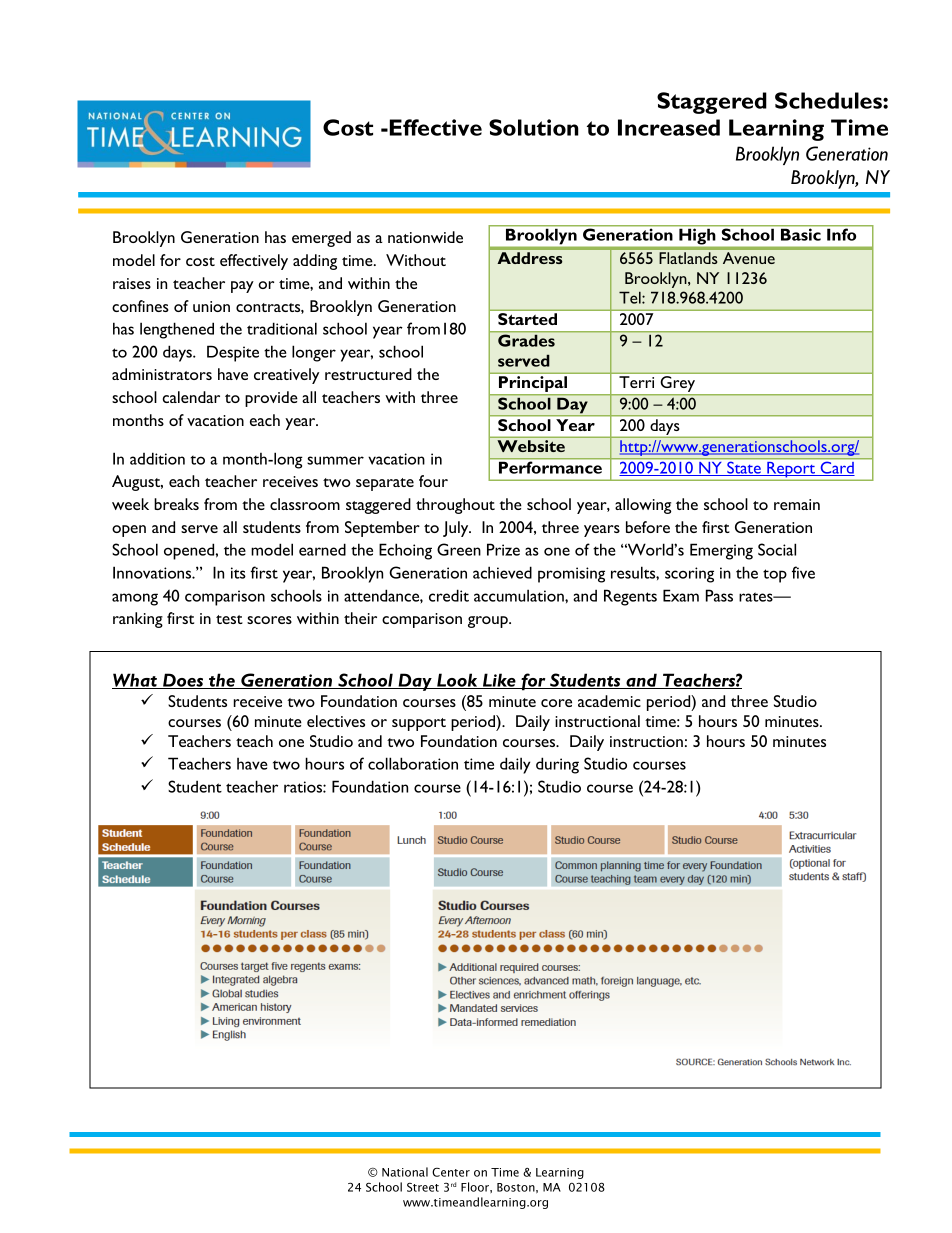  Describe the element at coordinates (557, 765) in the screenshot. I see `during` at that location.
